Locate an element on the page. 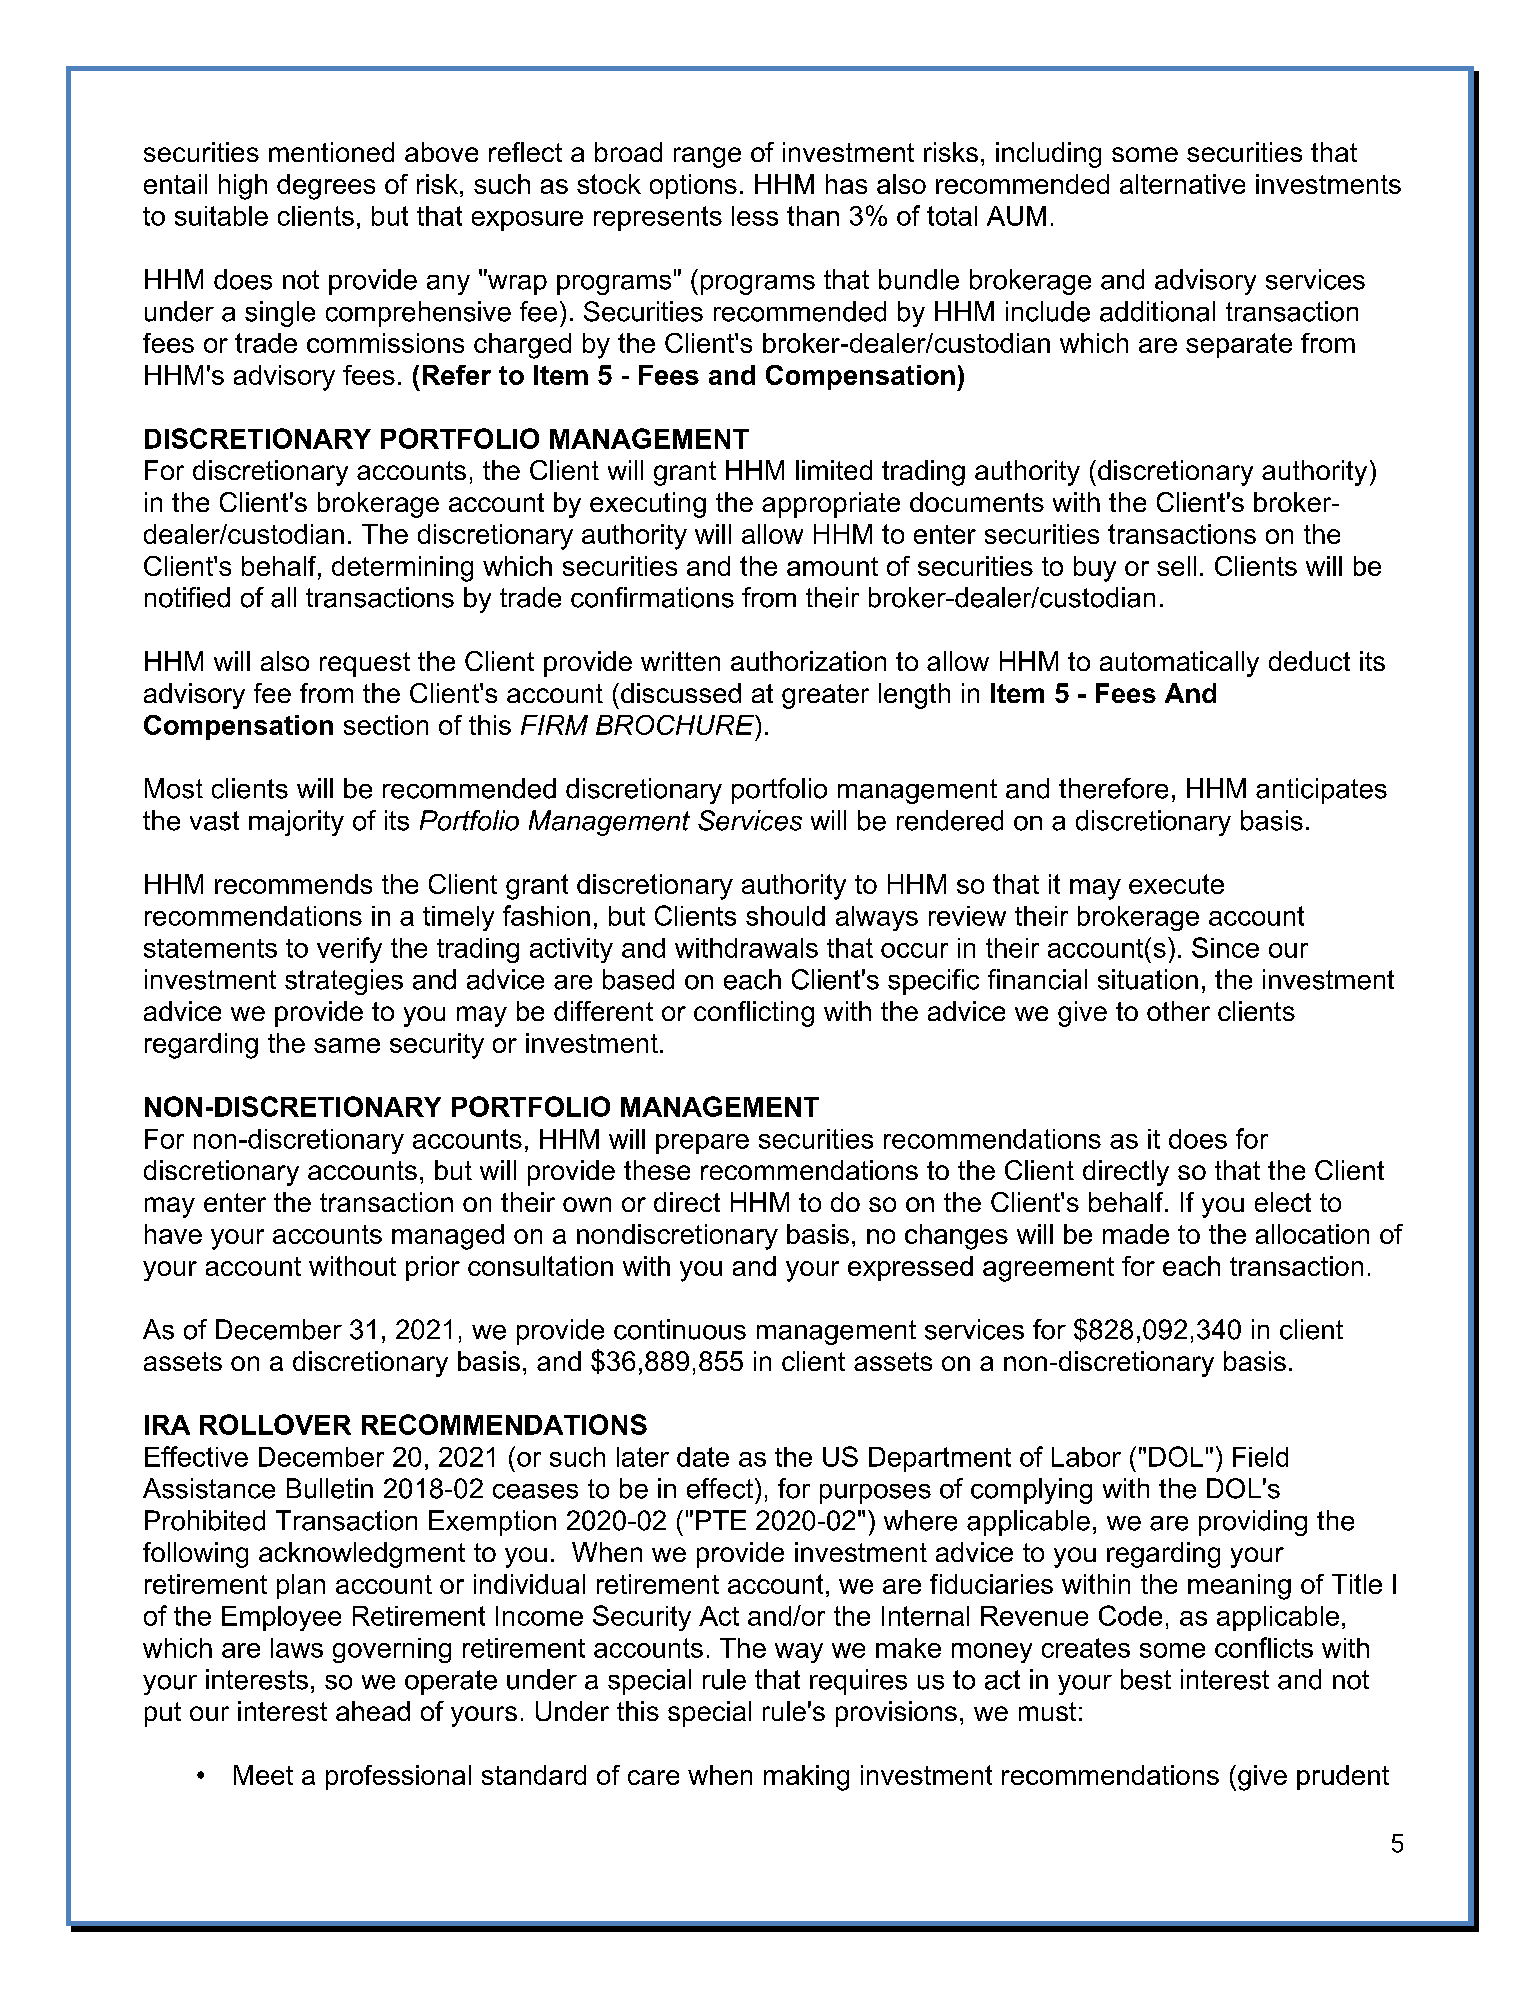 The width and height of the image is (1539, 1992). alternative is located at coordinates (1182, 184).
